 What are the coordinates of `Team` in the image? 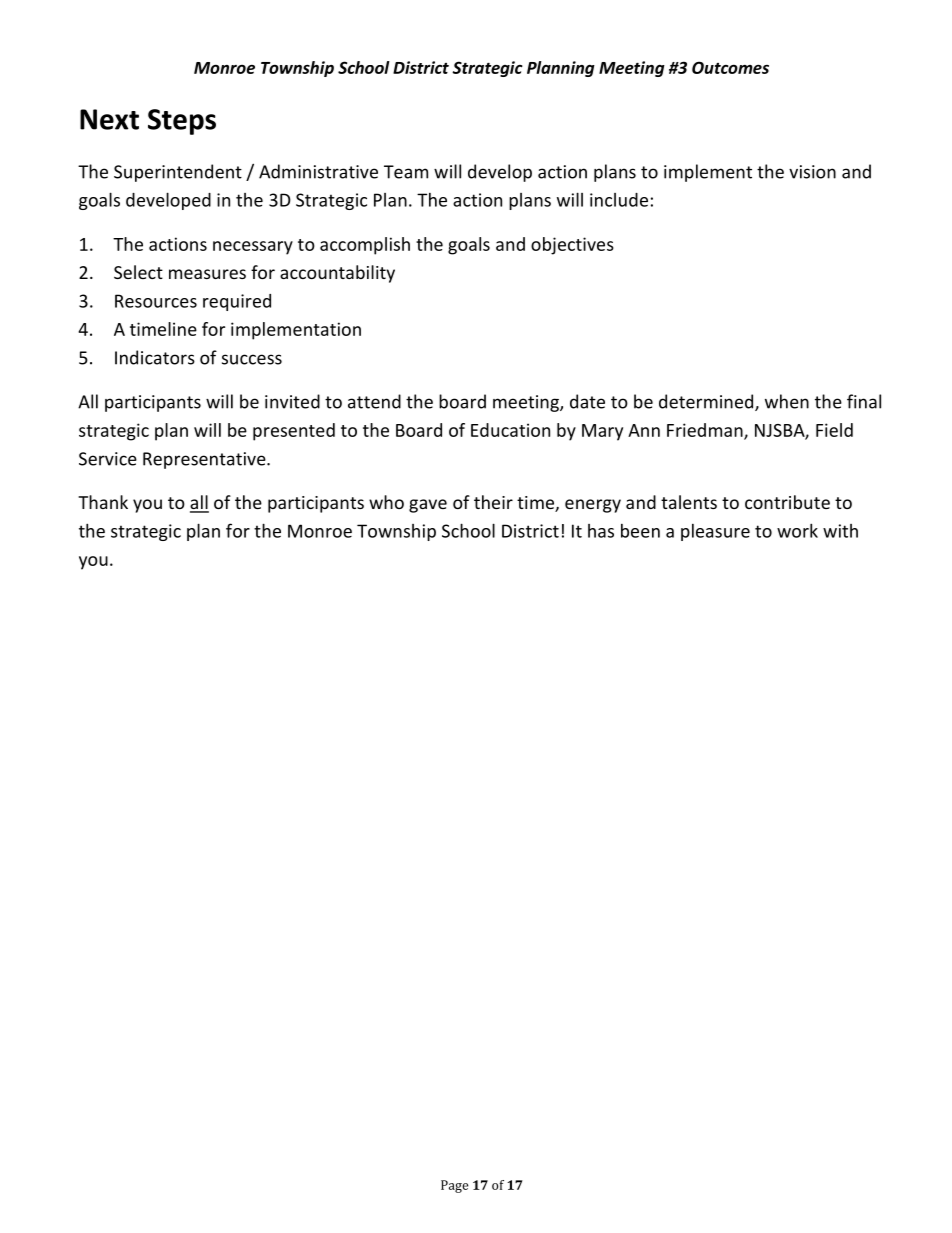 It's located at (406, 172).
